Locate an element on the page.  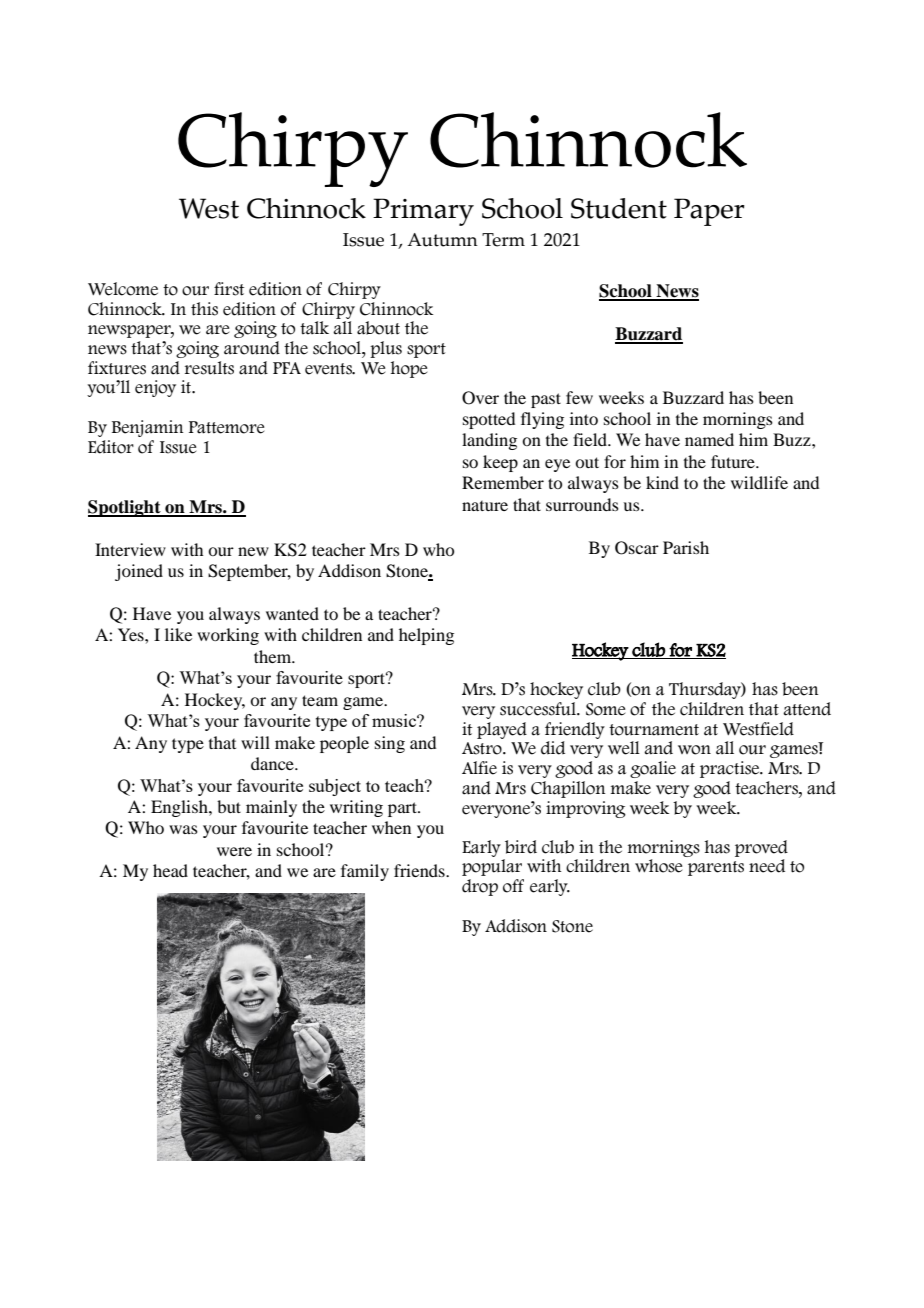
parents is located at coordinates (716, 868).
